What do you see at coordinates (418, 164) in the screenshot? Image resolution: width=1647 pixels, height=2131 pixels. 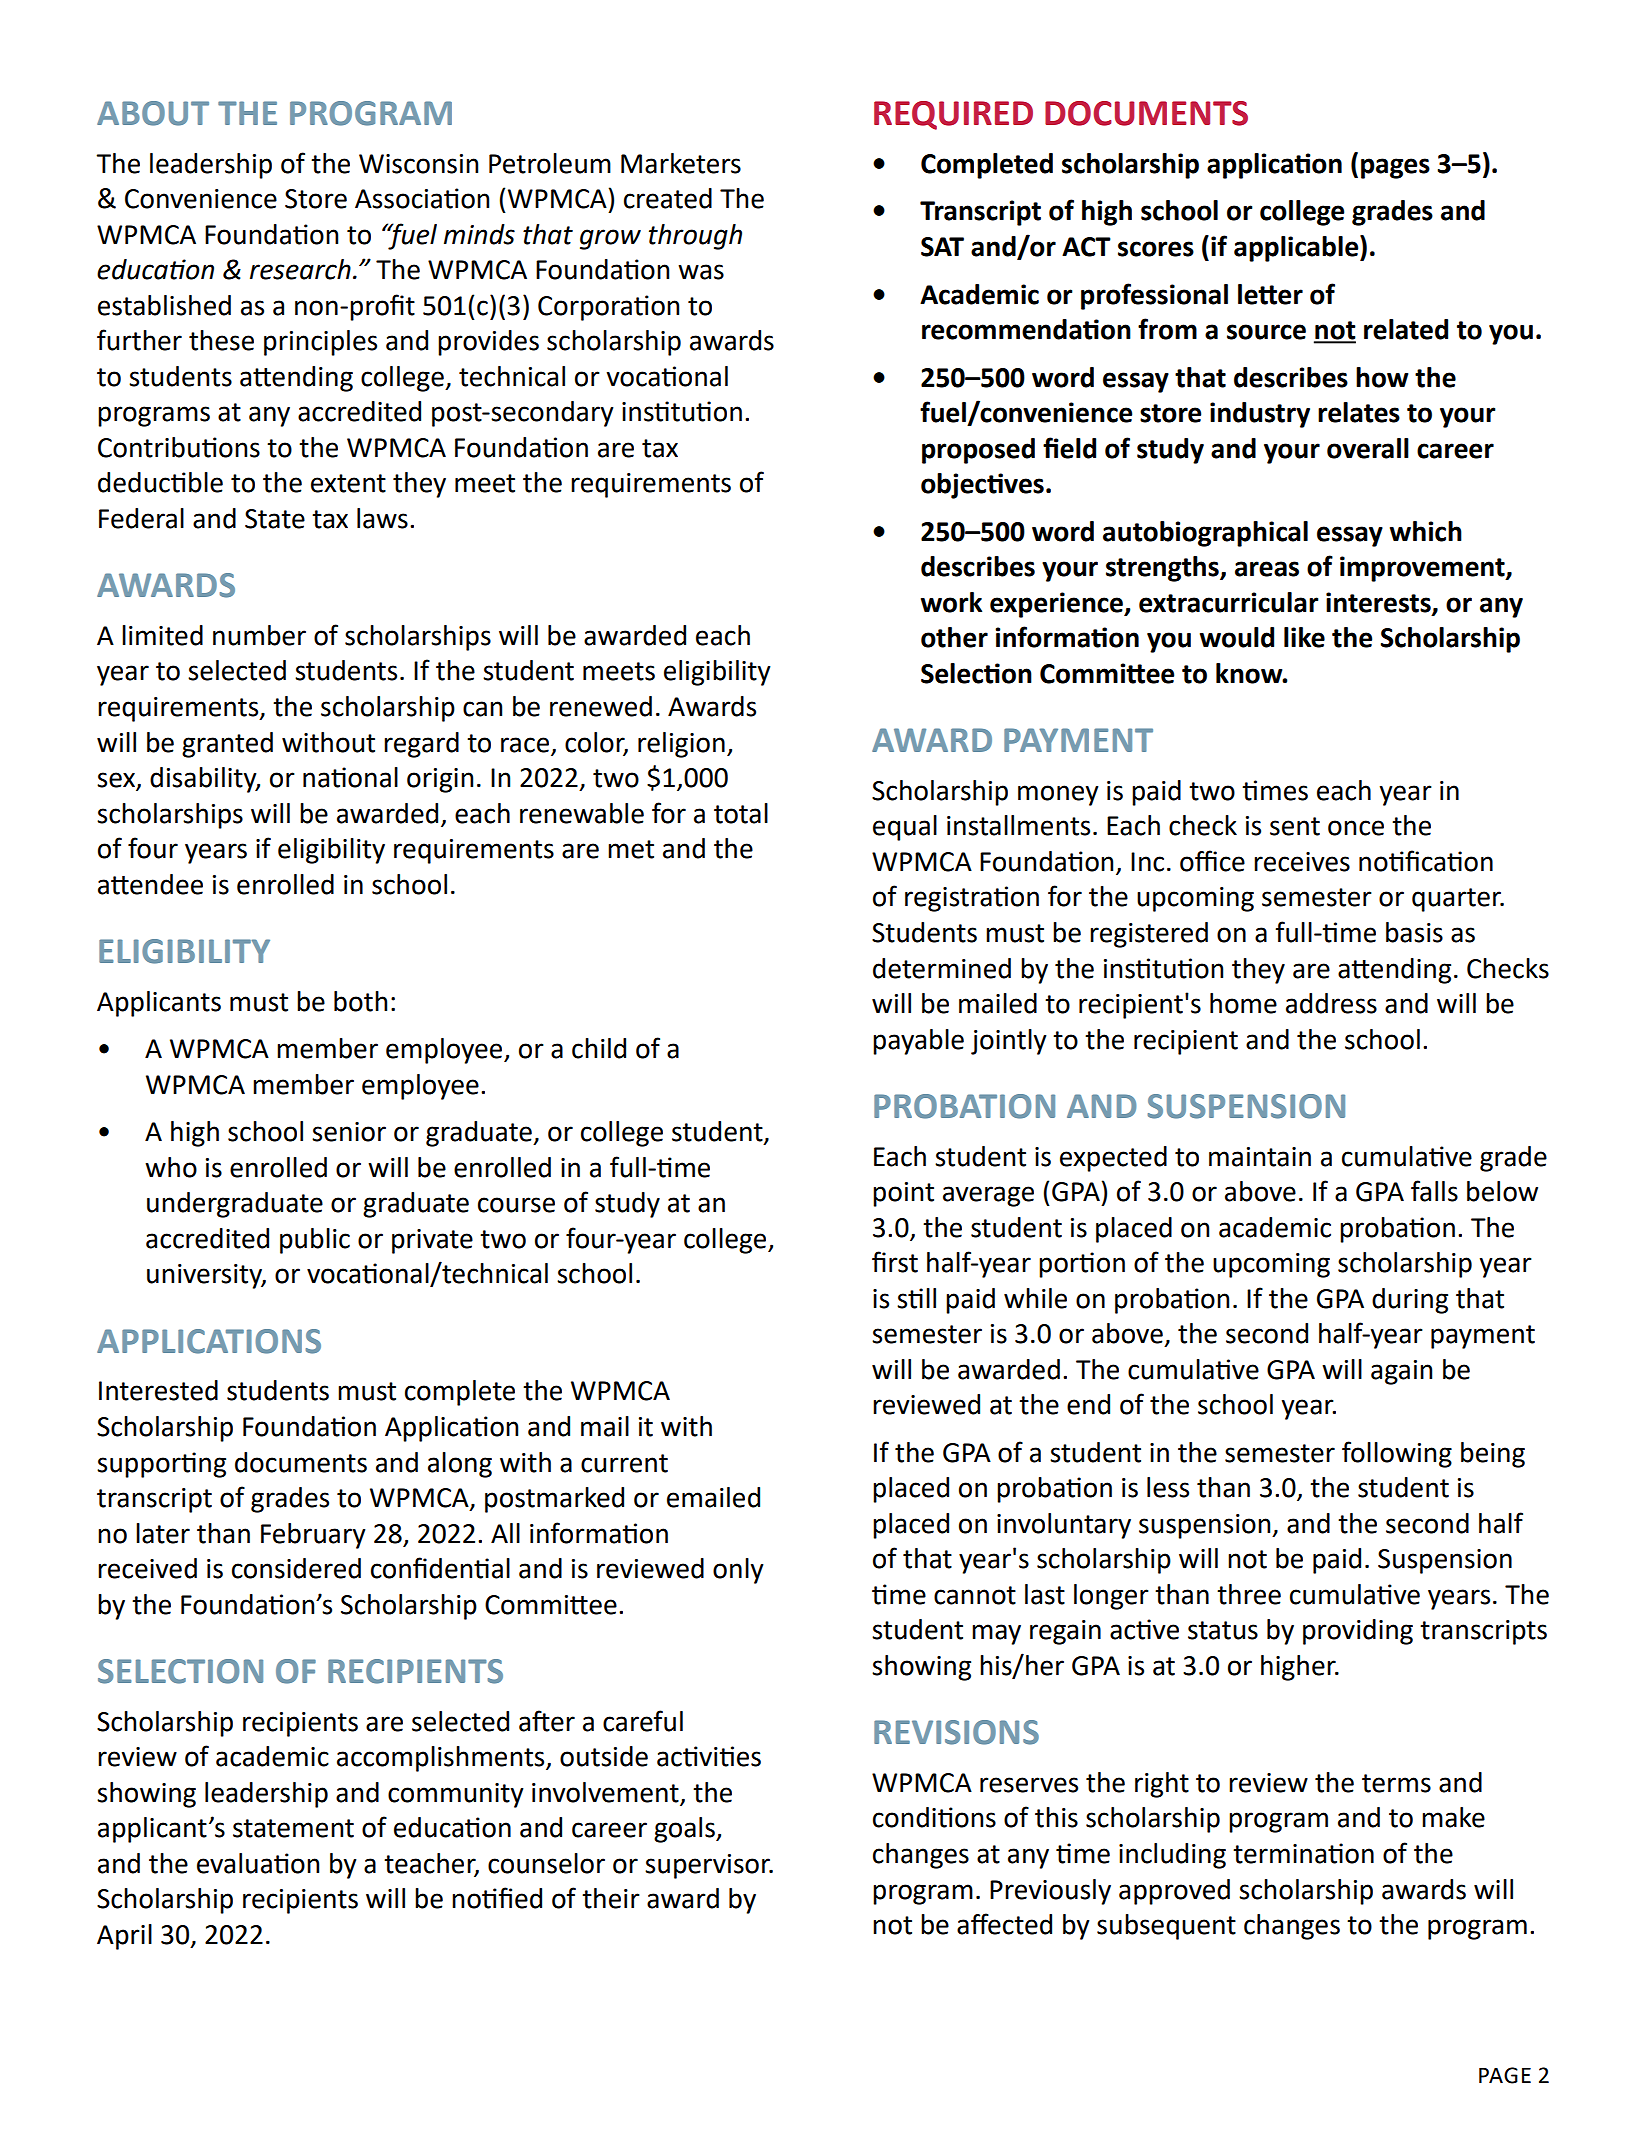 I see `Wisconsin` at bounding box center [418, 164].
